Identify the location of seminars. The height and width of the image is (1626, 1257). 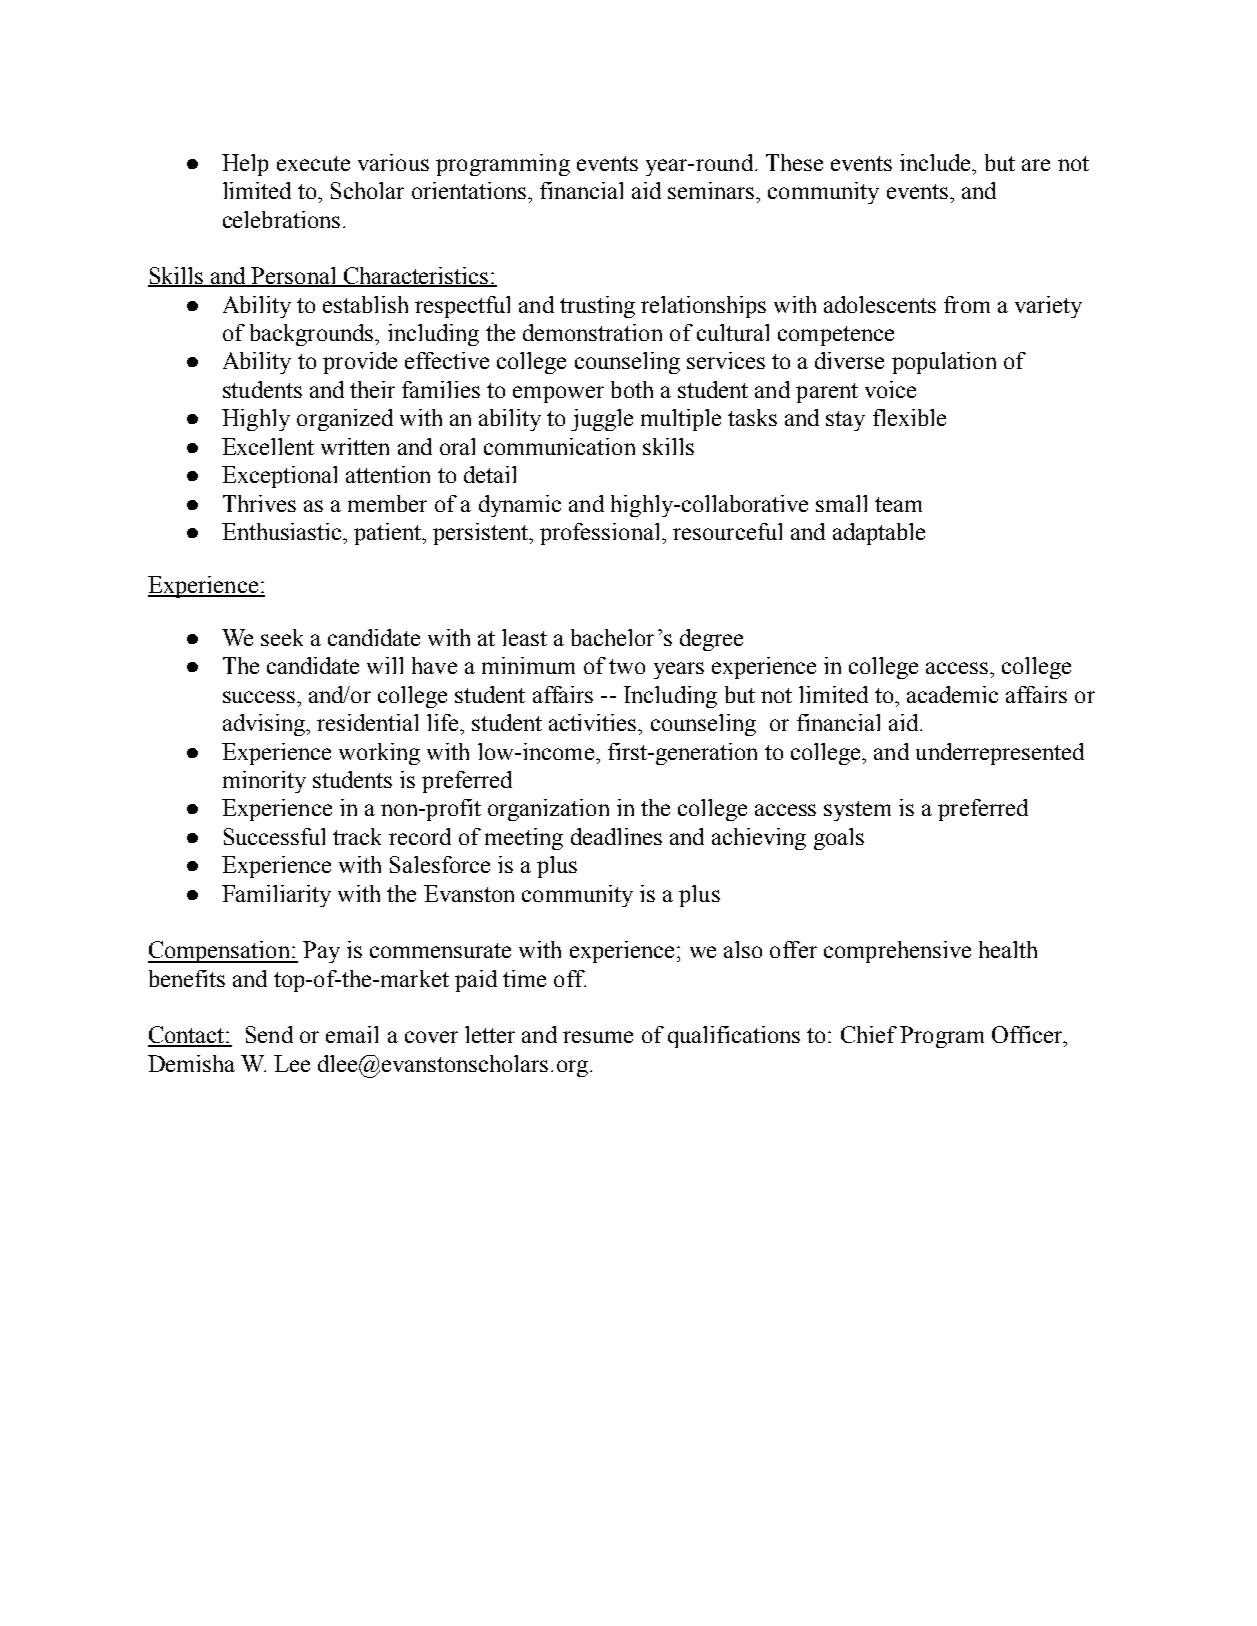
(712, 190).
